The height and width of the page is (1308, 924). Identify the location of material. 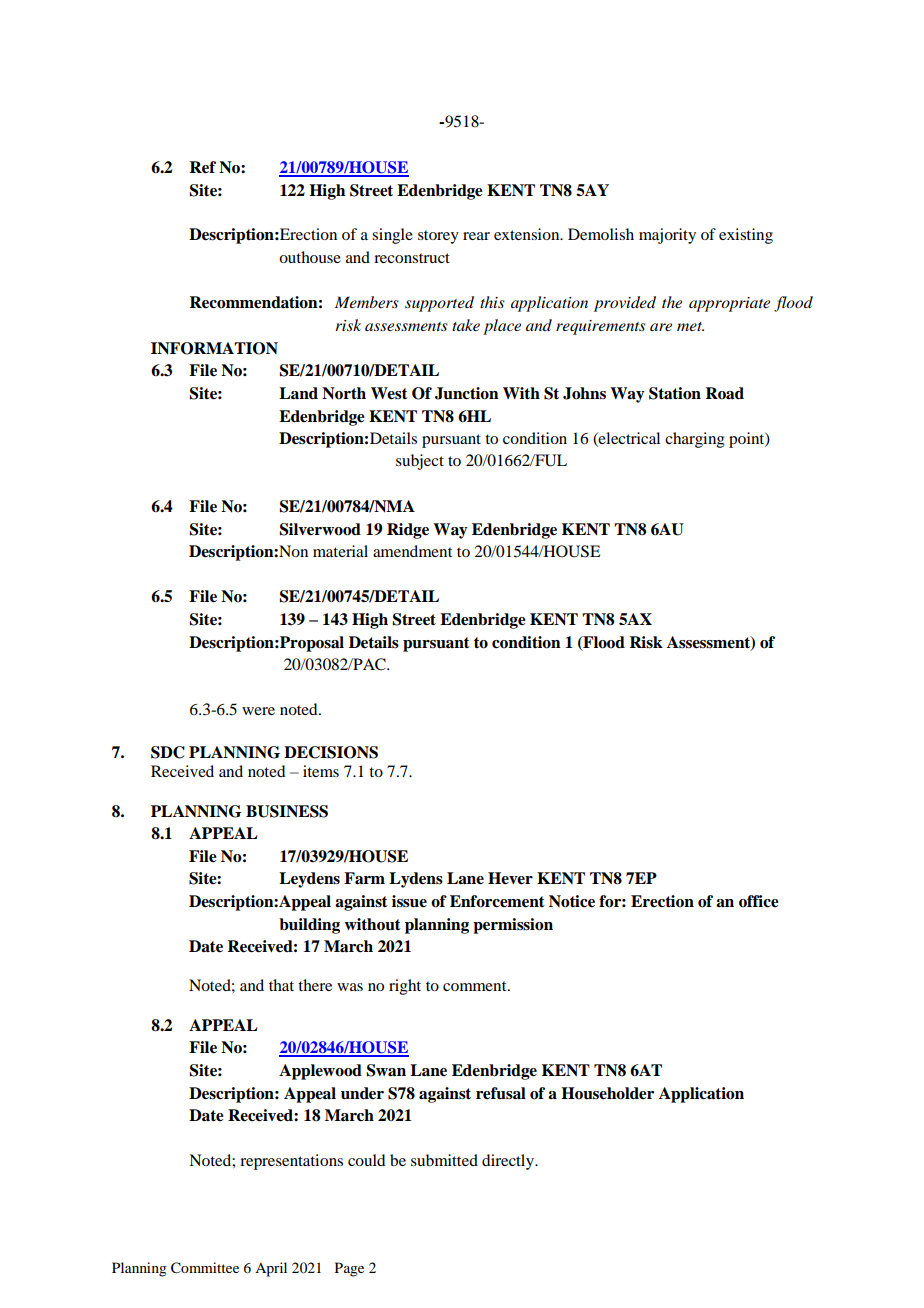
(340, 551).
